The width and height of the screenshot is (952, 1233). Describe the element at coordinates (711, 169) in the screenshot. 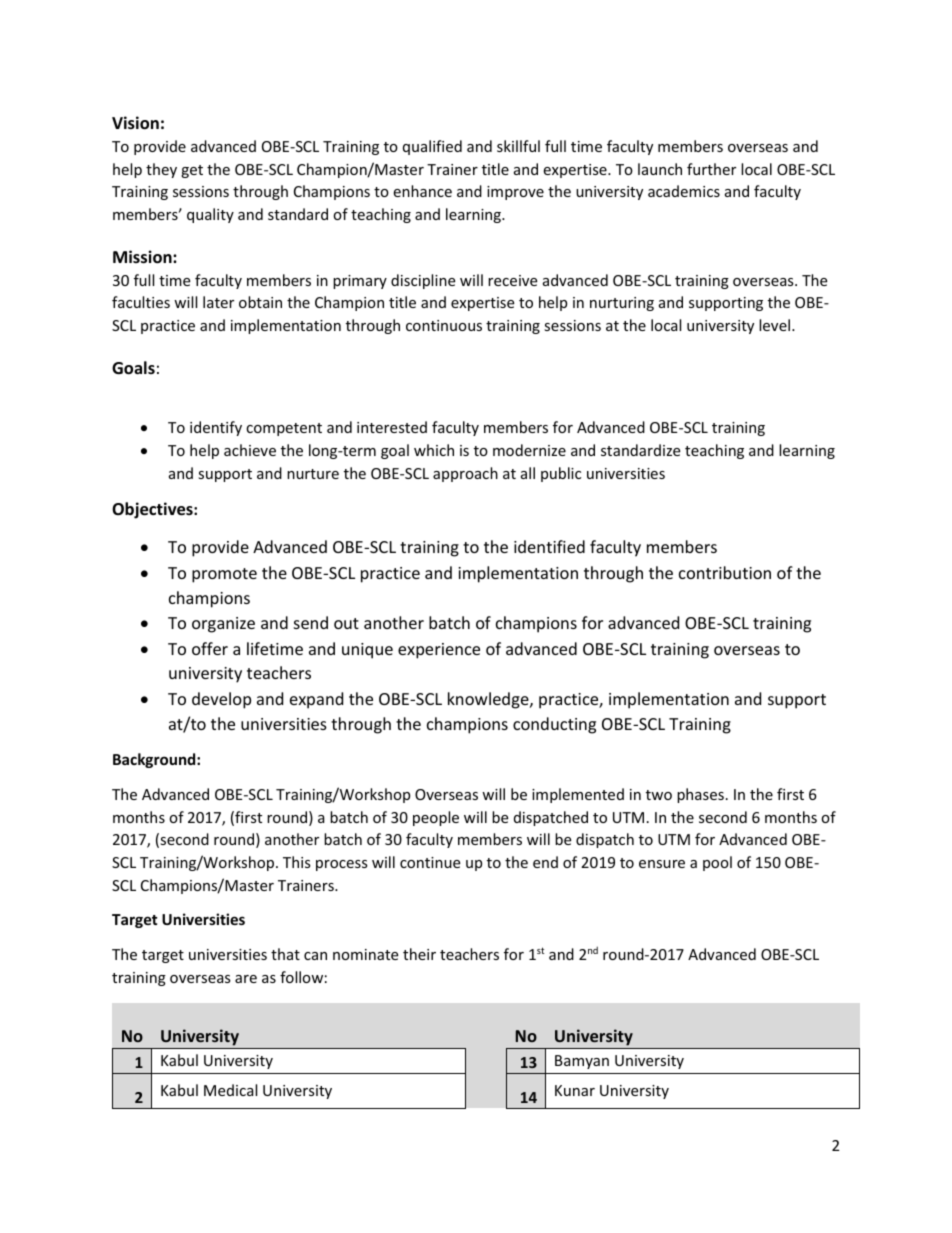

I see `further` at that location.
